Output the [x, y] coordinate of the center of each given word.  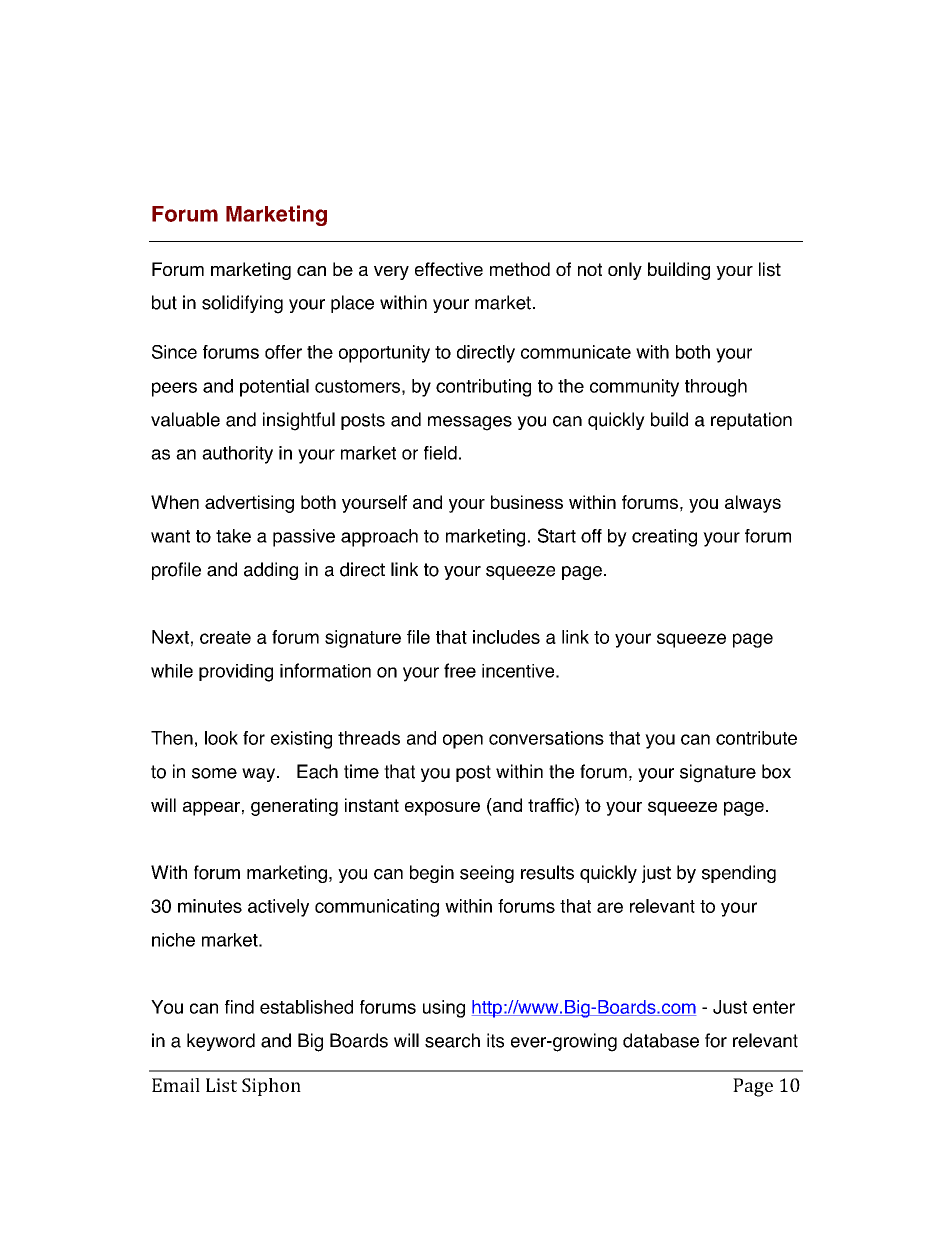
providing [236, 673]
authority [237, 455]
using [444, 1009]
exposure [442, 808]
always [753, 504]
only [625, 271]
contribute [756, 738]
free [460, 670]
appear [211, 808]
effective [449, 269]
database [661, 1040]
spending [739, 874]
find [239, 1007]
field [440, 453]
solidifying [242, 304]
